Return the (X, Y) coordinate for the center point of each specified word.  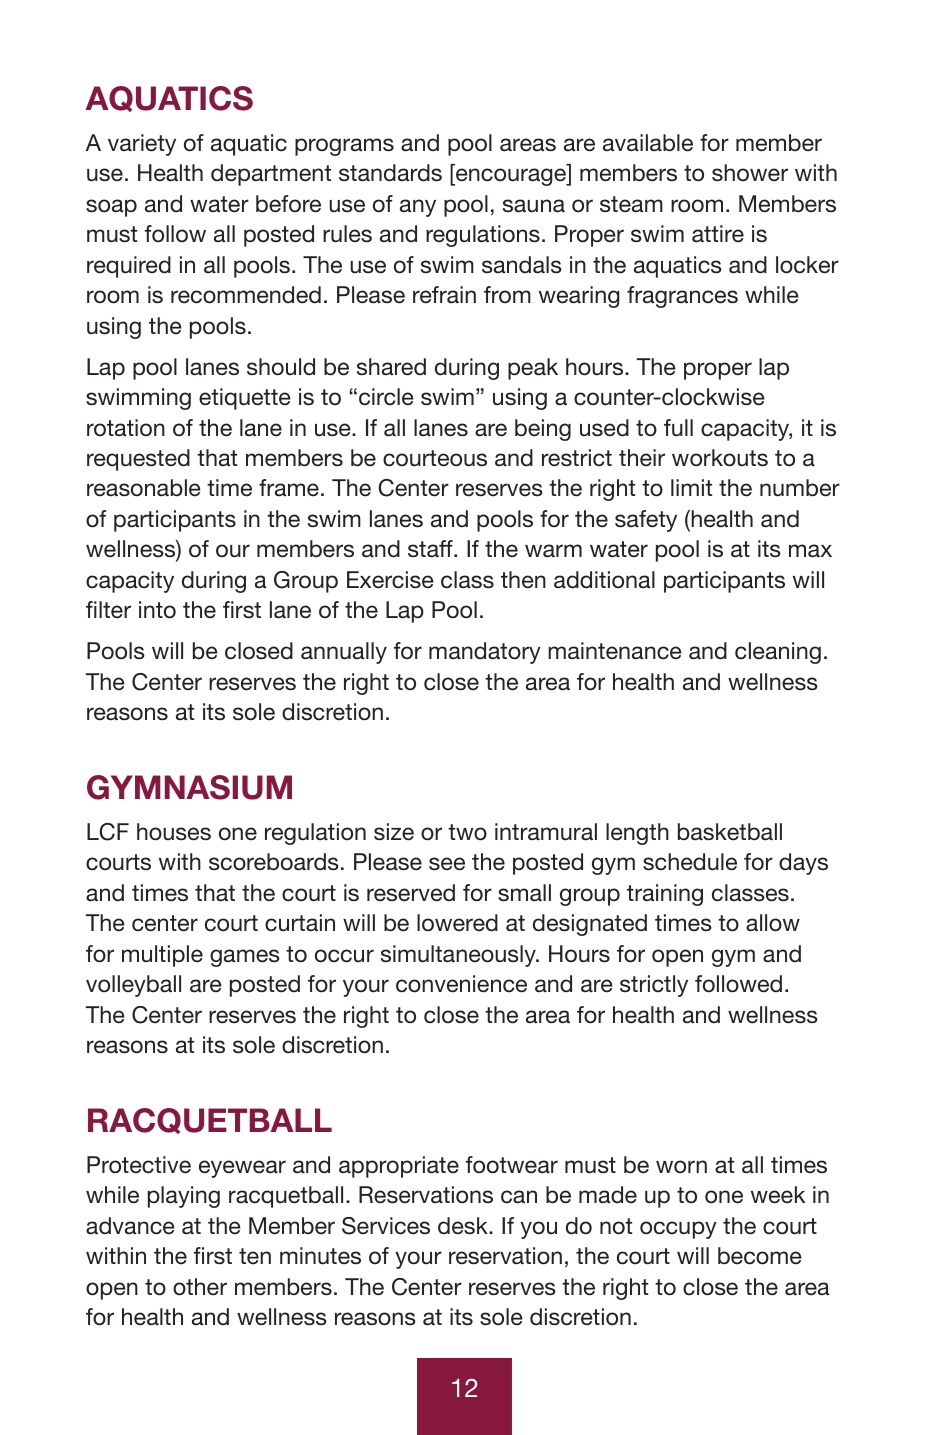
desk (464, 1226)
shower (750, 173)
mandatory (485, 653)
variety (142, 145)
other (200, 1287)
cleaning (778, 653)
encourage (511, 177)
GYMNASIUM (189, 787)
